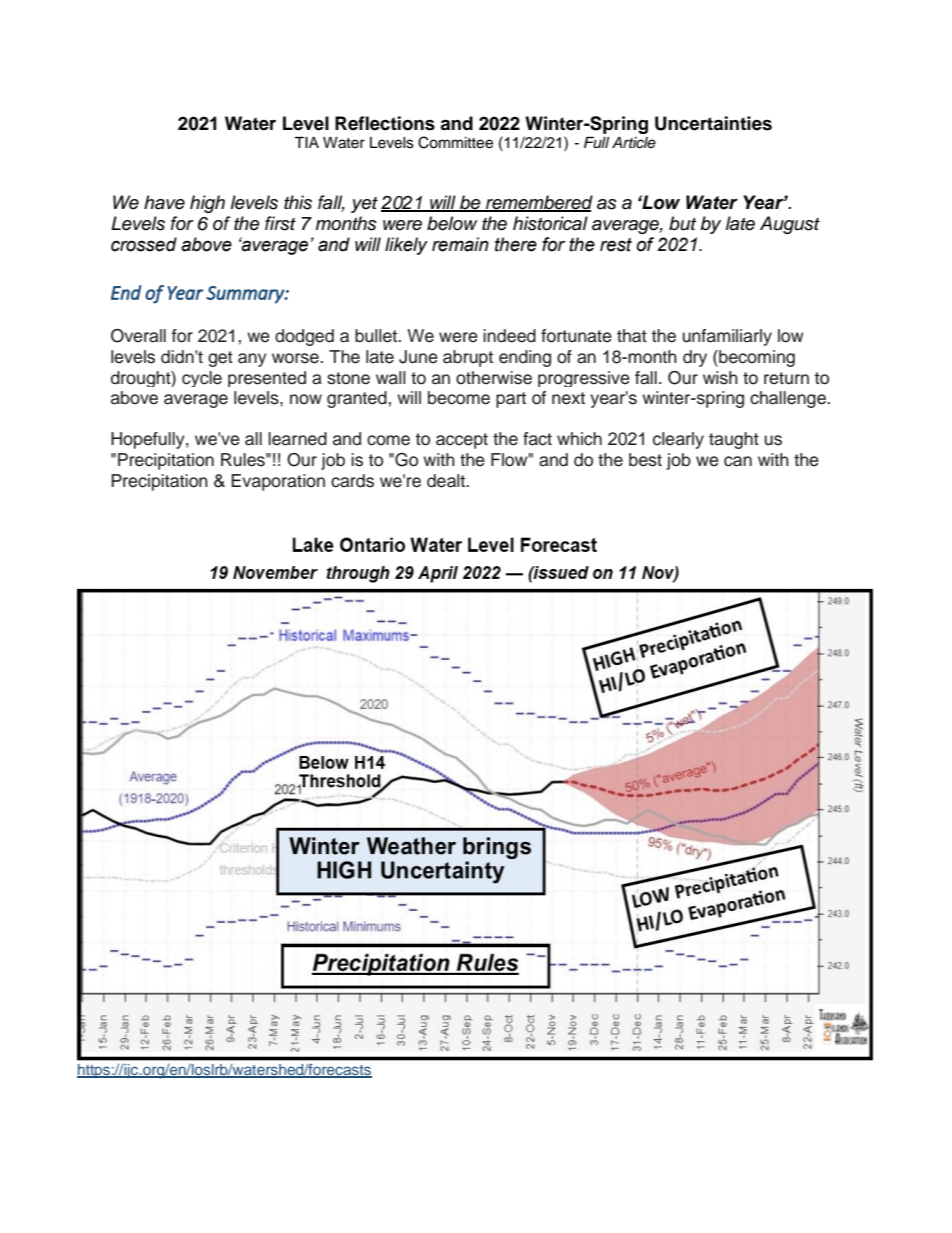 Image resolution: width=952 pixels, height=1233 pixels. I want to click on below, so click(452, 223).
